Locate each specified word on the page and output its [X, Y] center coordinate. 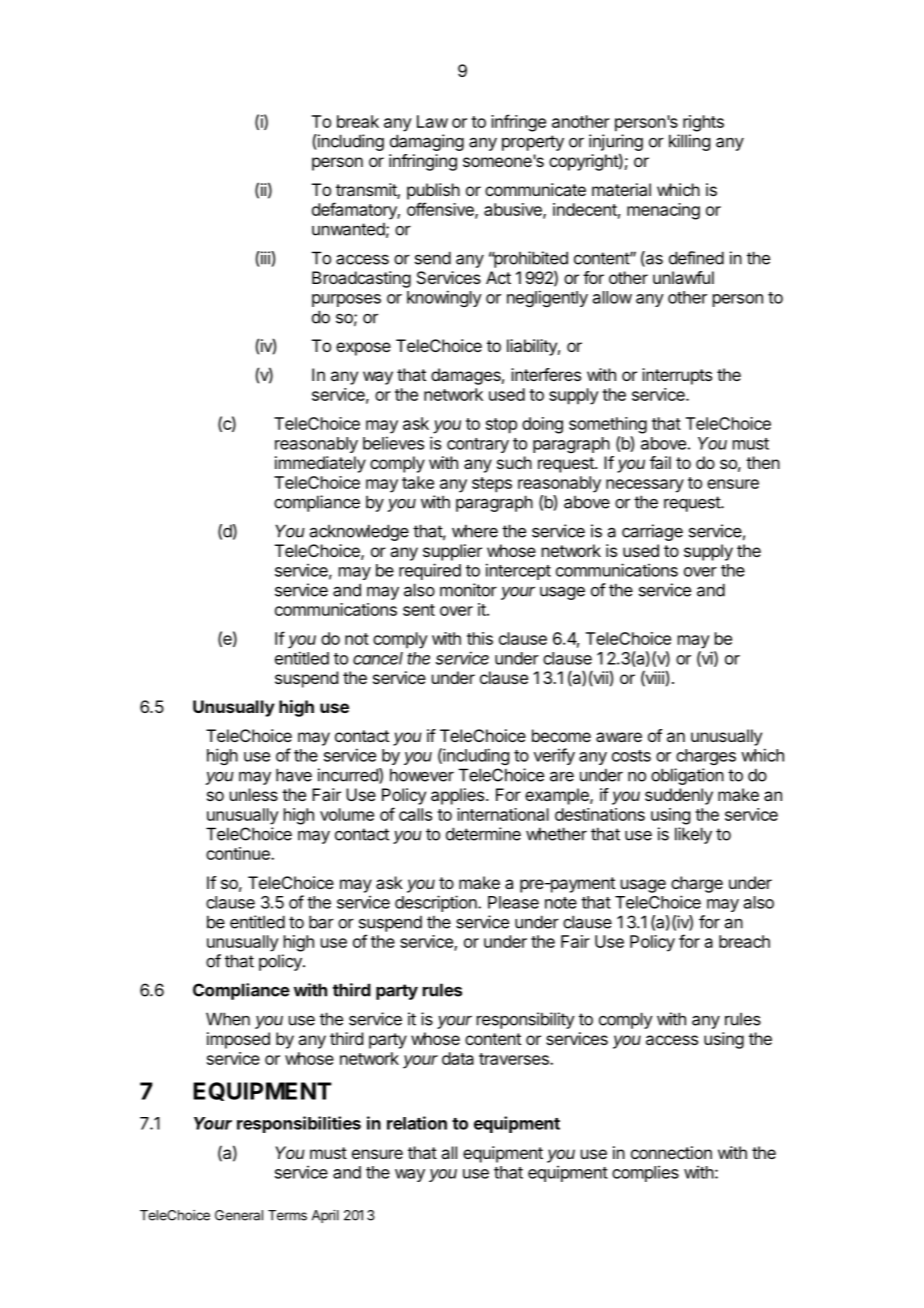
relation [417, 1123]
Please [513, 902]
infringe [518, 123]
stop [501, 426]
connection [671, 1152]
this [480, 638]
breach [744, 941]
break [358, 121]
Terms [287, 1215]
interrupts [677, 376]
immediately [320, 464]
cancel [378, 658]
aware [619, 737]
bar [321, 922]
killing [689, 142]
